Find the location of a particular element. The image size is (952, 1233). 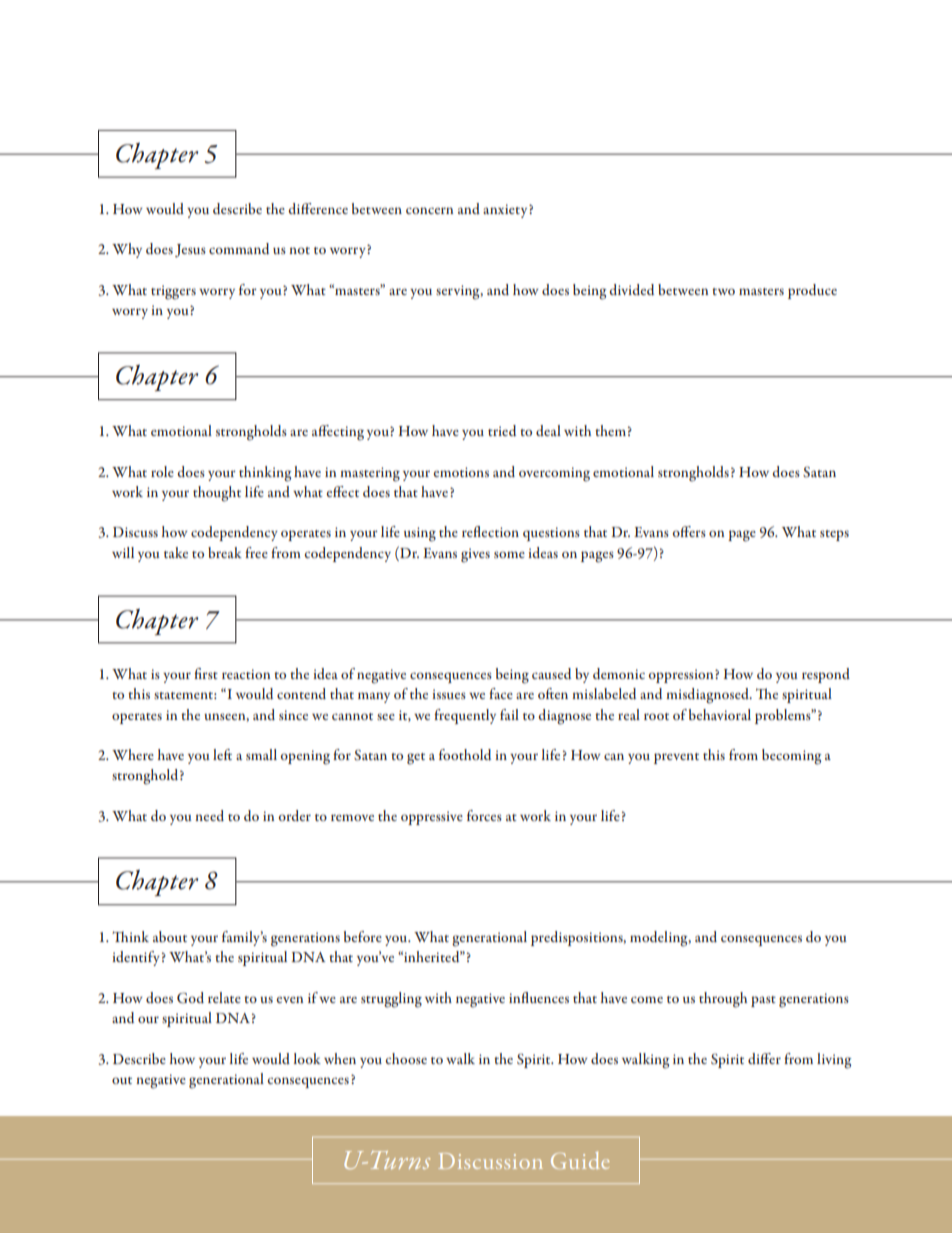

through is located at coordinates (723, 1000).
